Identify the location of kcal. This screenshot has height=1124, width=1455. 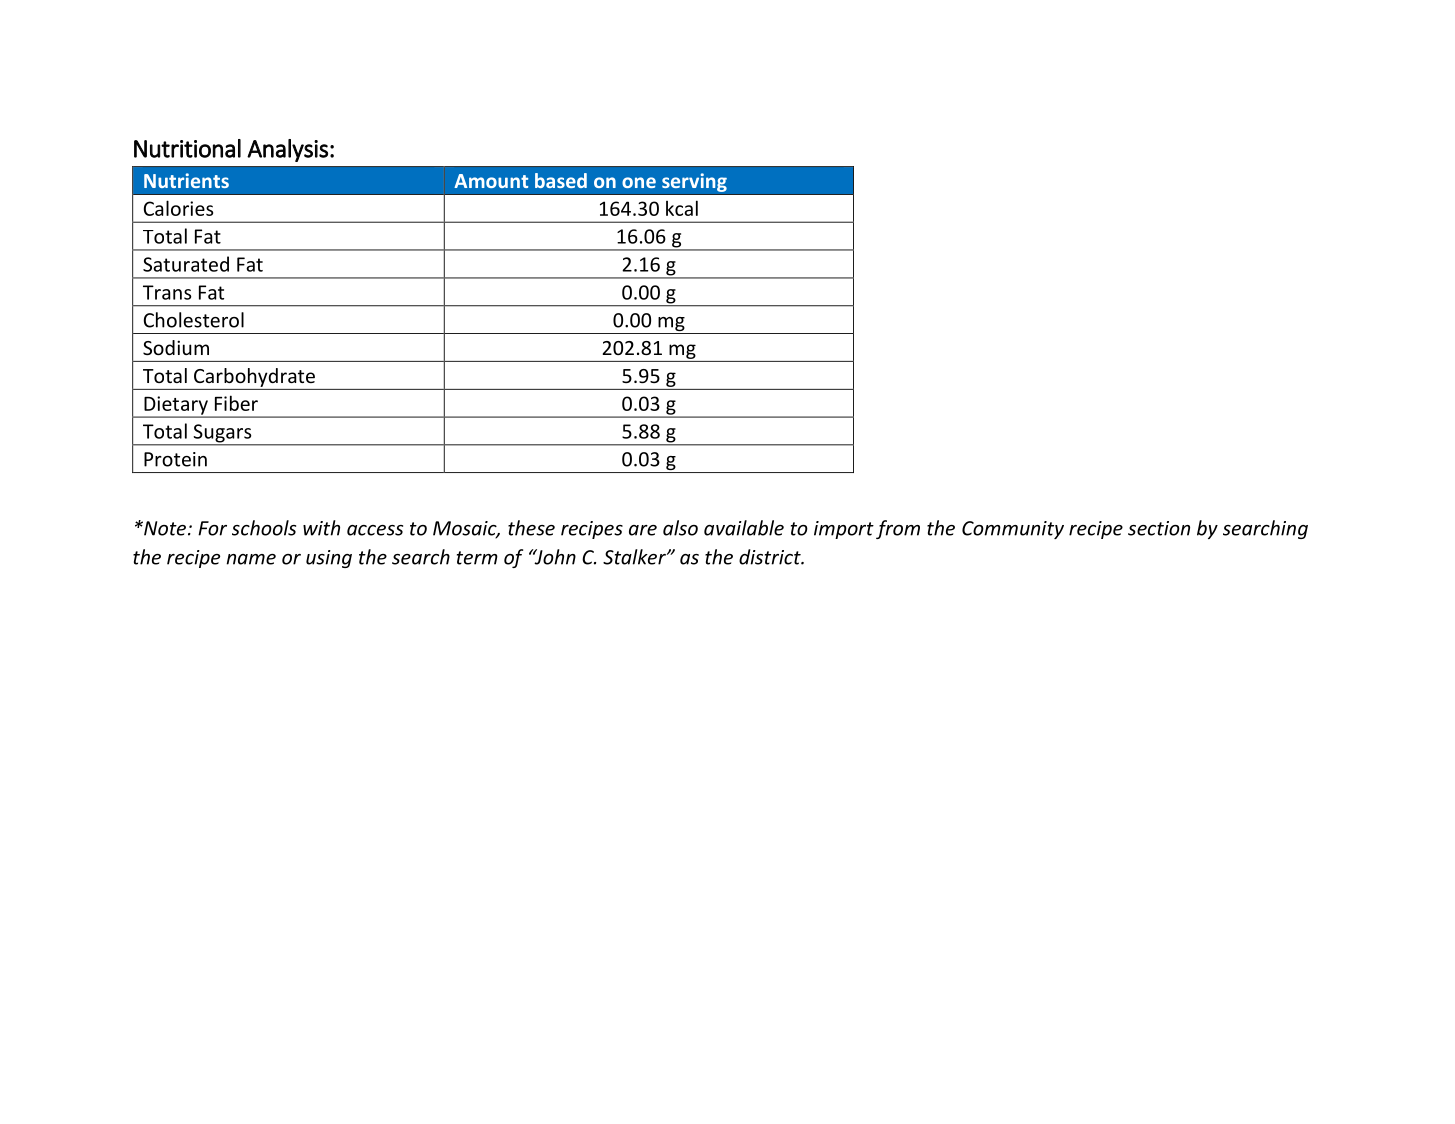
(682, 208).
